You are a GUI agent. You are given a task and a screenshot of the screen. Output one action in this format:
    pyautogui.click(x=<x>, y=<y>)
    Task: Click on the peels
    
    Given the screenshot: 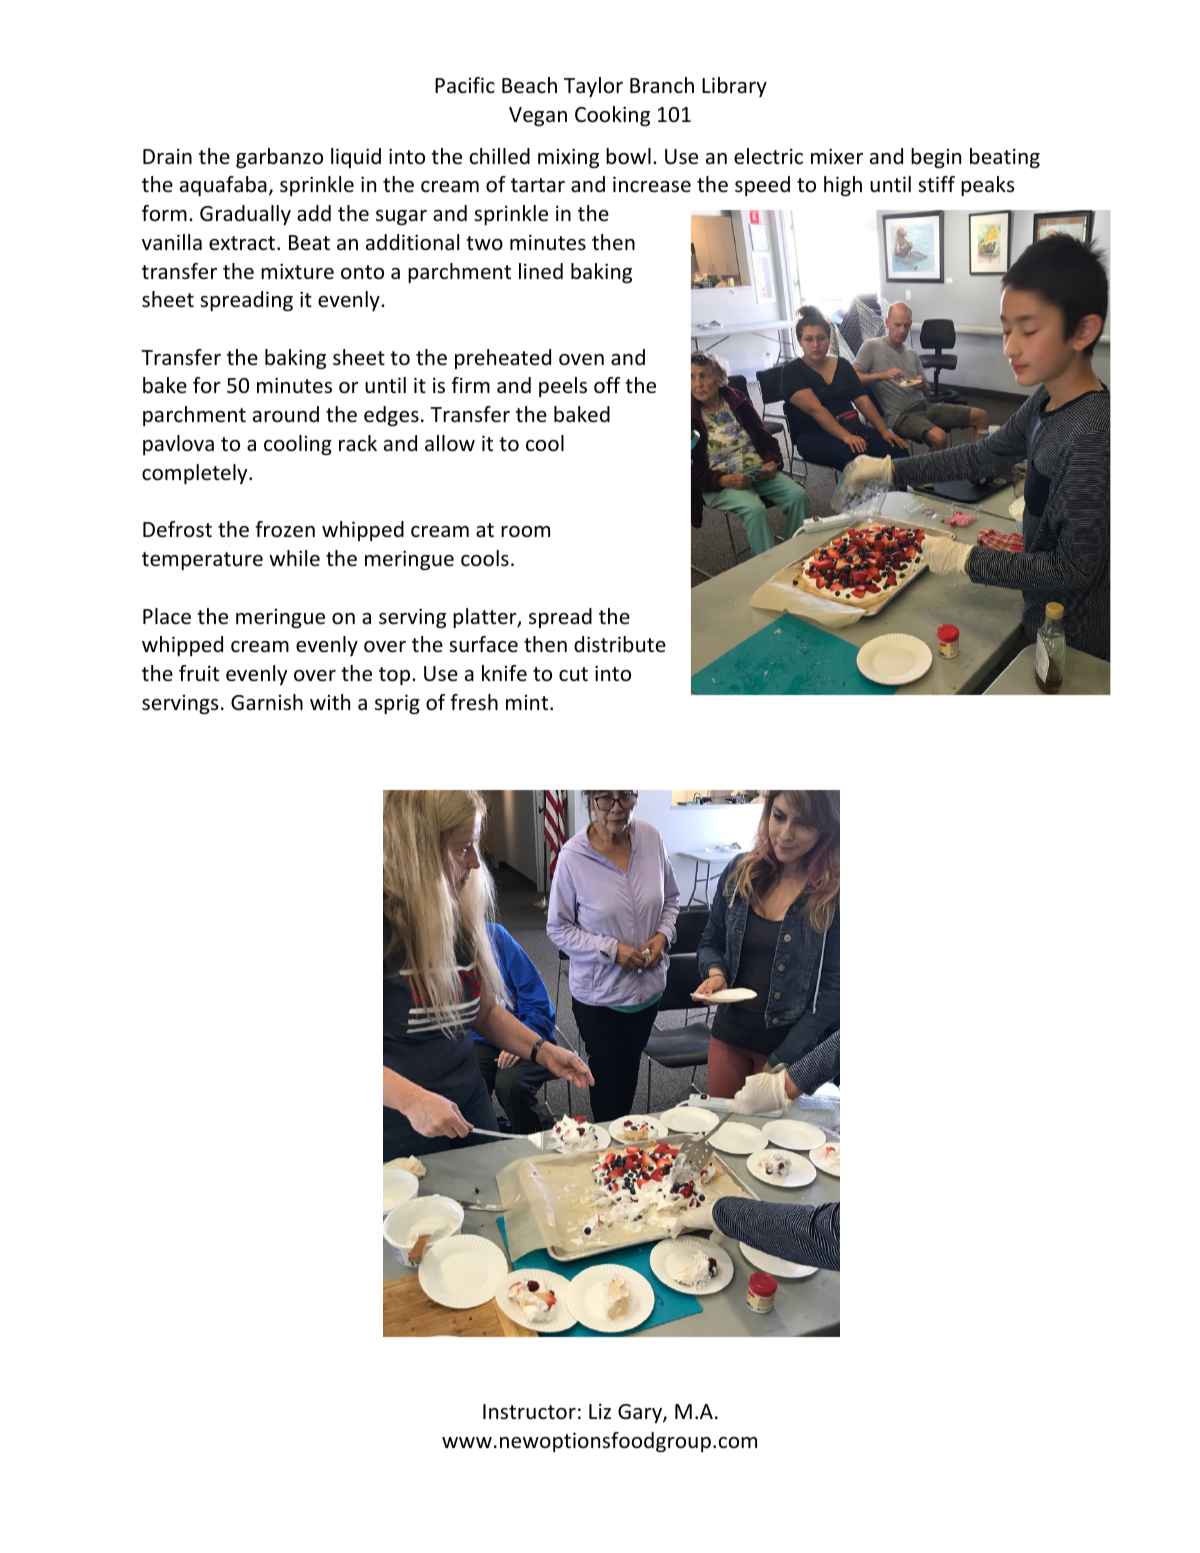 What is the action you would take?
    pyautogui.click(x=563, y=387)
